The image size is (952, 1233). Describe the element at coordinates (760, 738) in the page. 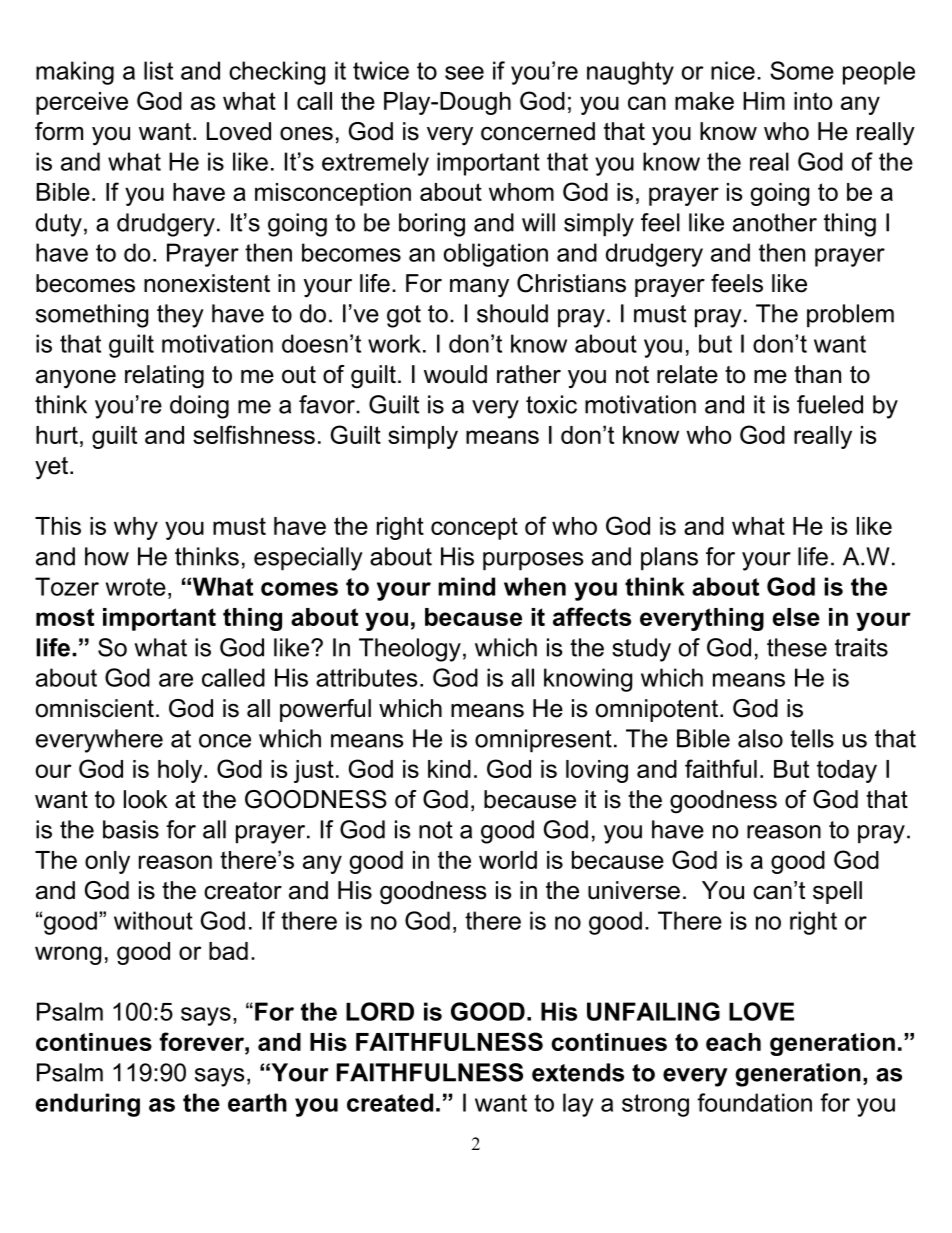

I see `also` at that location.
